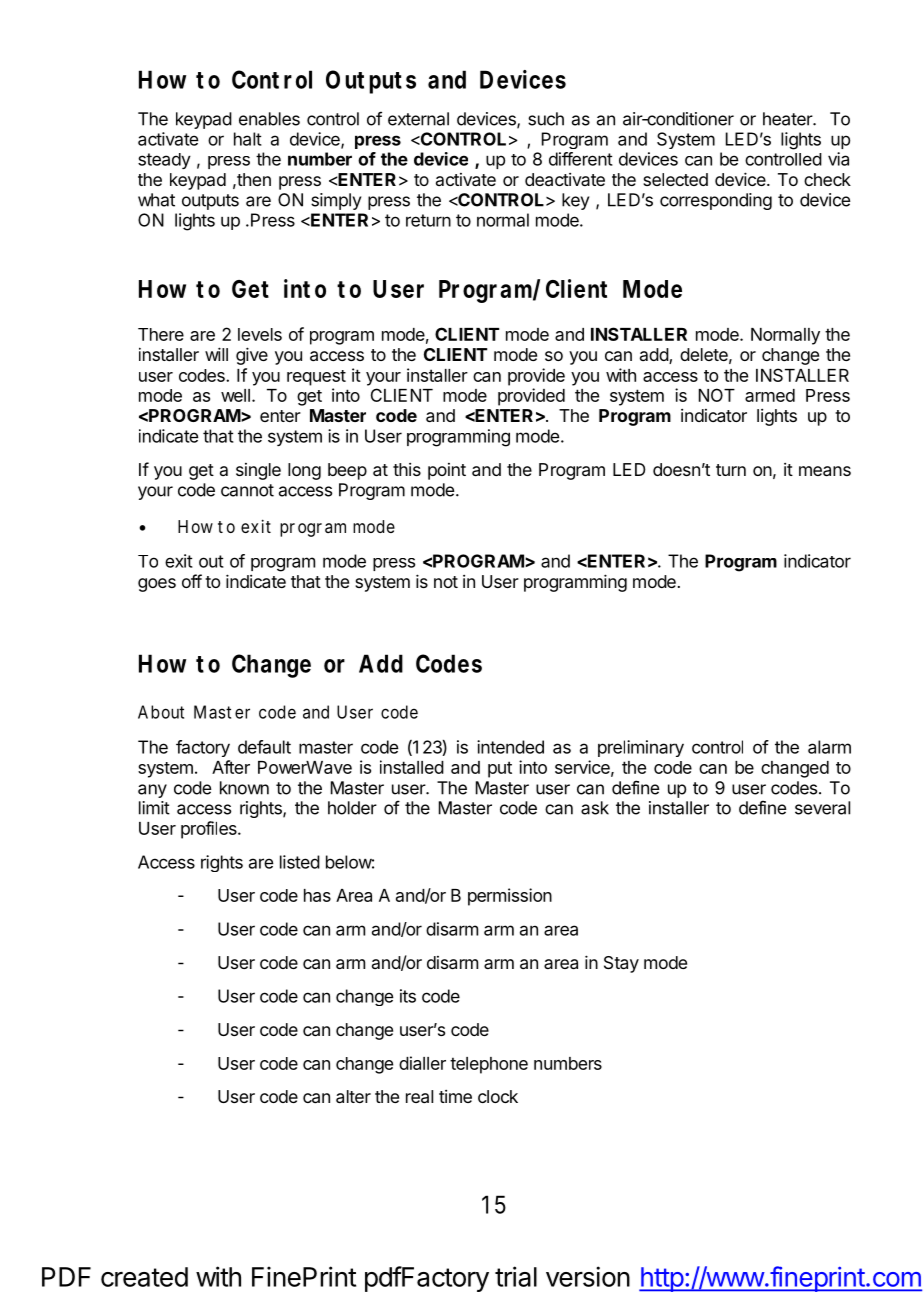  I want to click on alarm, so click(829, 747).
